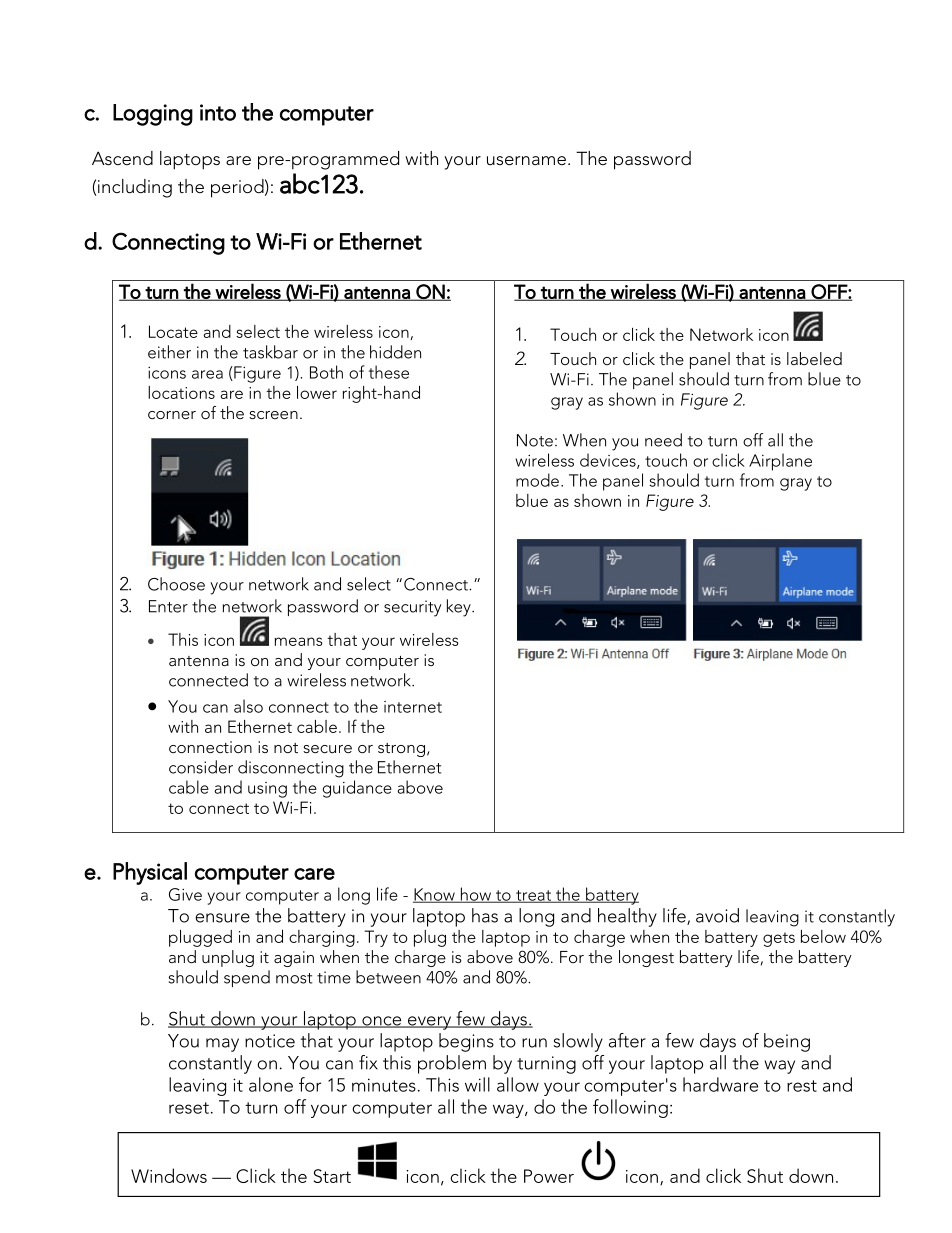 Image resolution: width=952 pixels, height=1233 pixels. What do you see at coordinates (526, 161) in the image?
I see `username` at bounding box center [526, 161].
